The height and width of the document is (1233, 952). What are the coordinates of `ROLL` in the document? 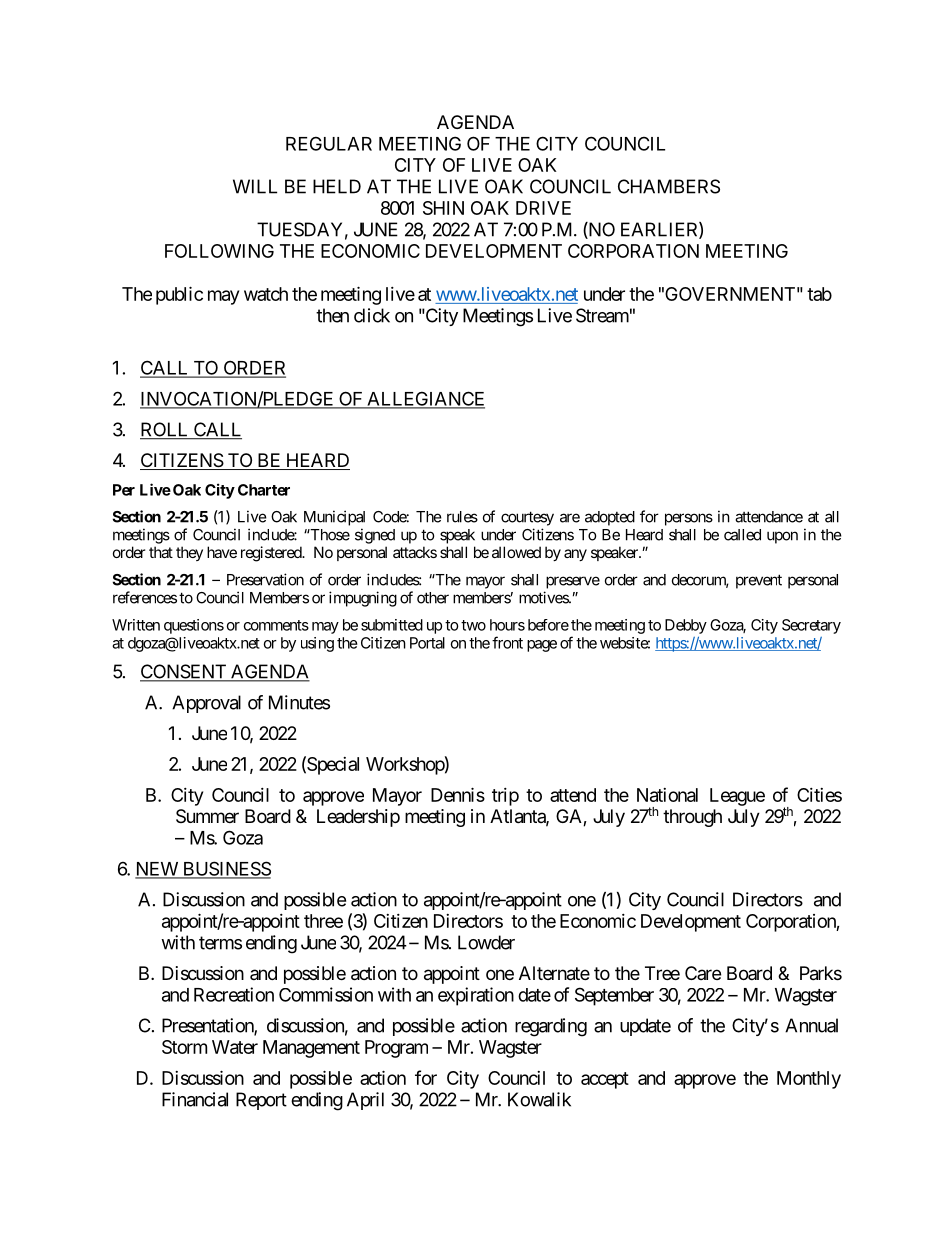 It's located at (165, 430).
